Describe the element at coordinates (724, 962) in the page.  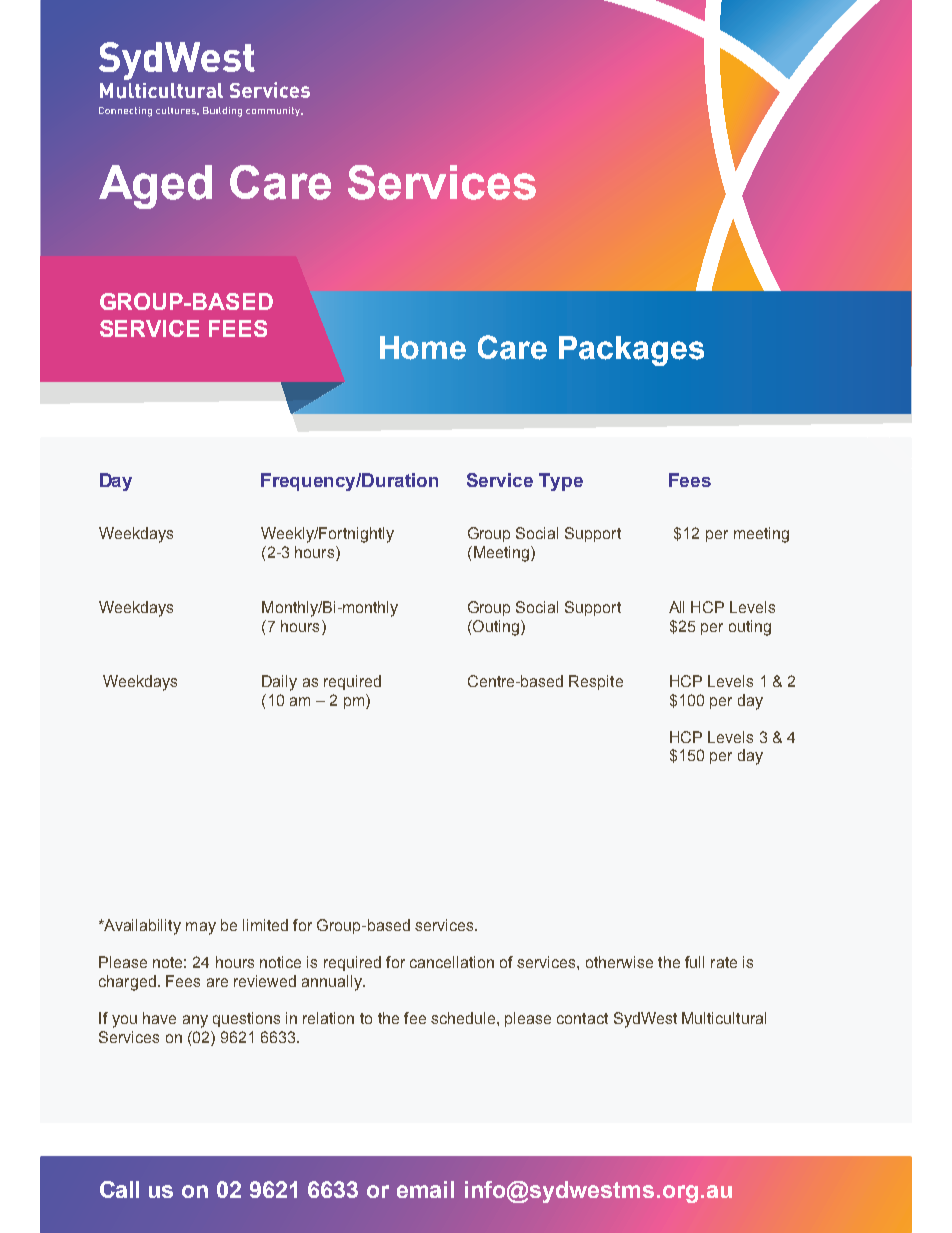
I see `rate` at that location.
